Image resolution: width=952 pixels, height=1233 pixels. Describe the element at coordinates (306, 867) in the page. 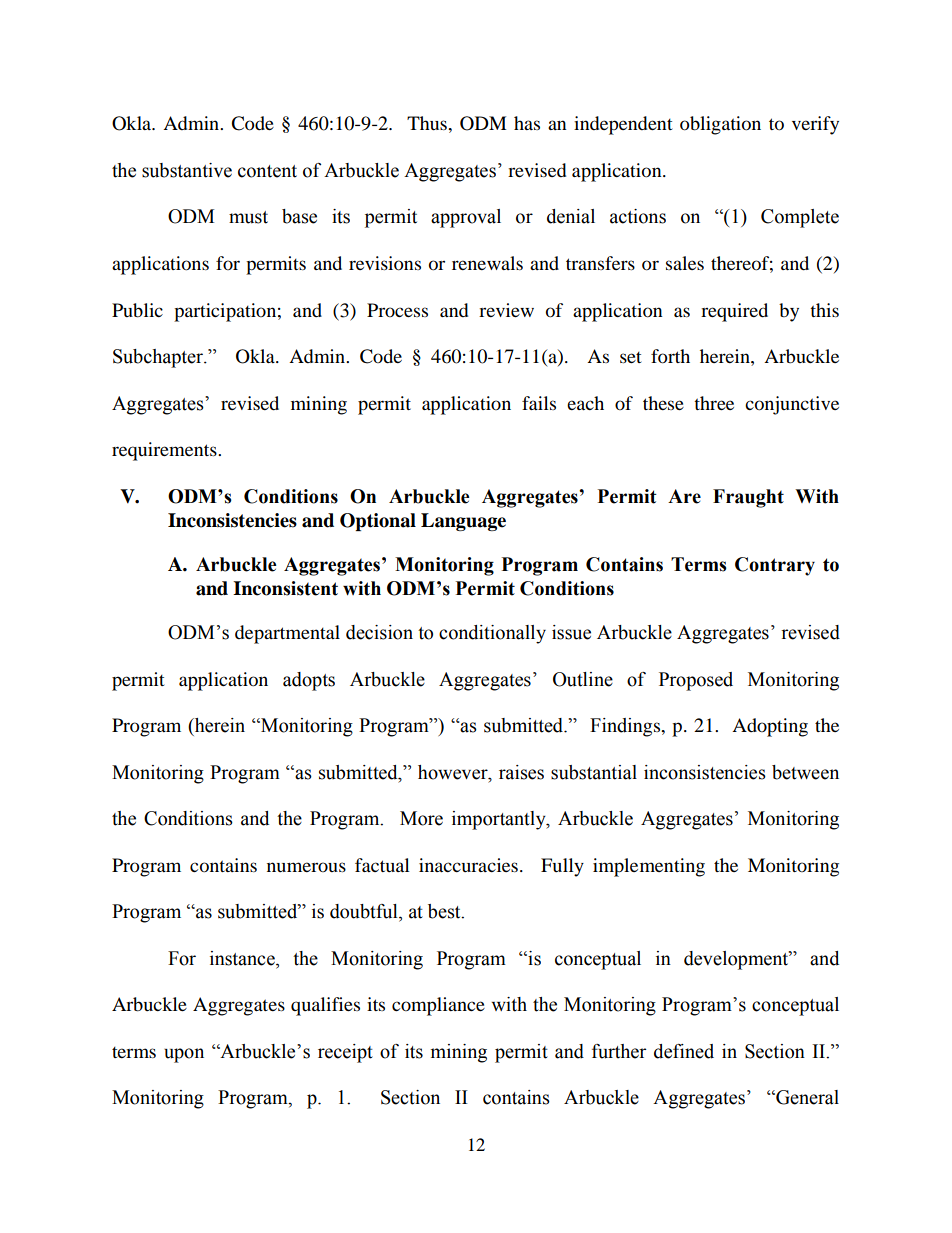

I see `numerous` at that location.
